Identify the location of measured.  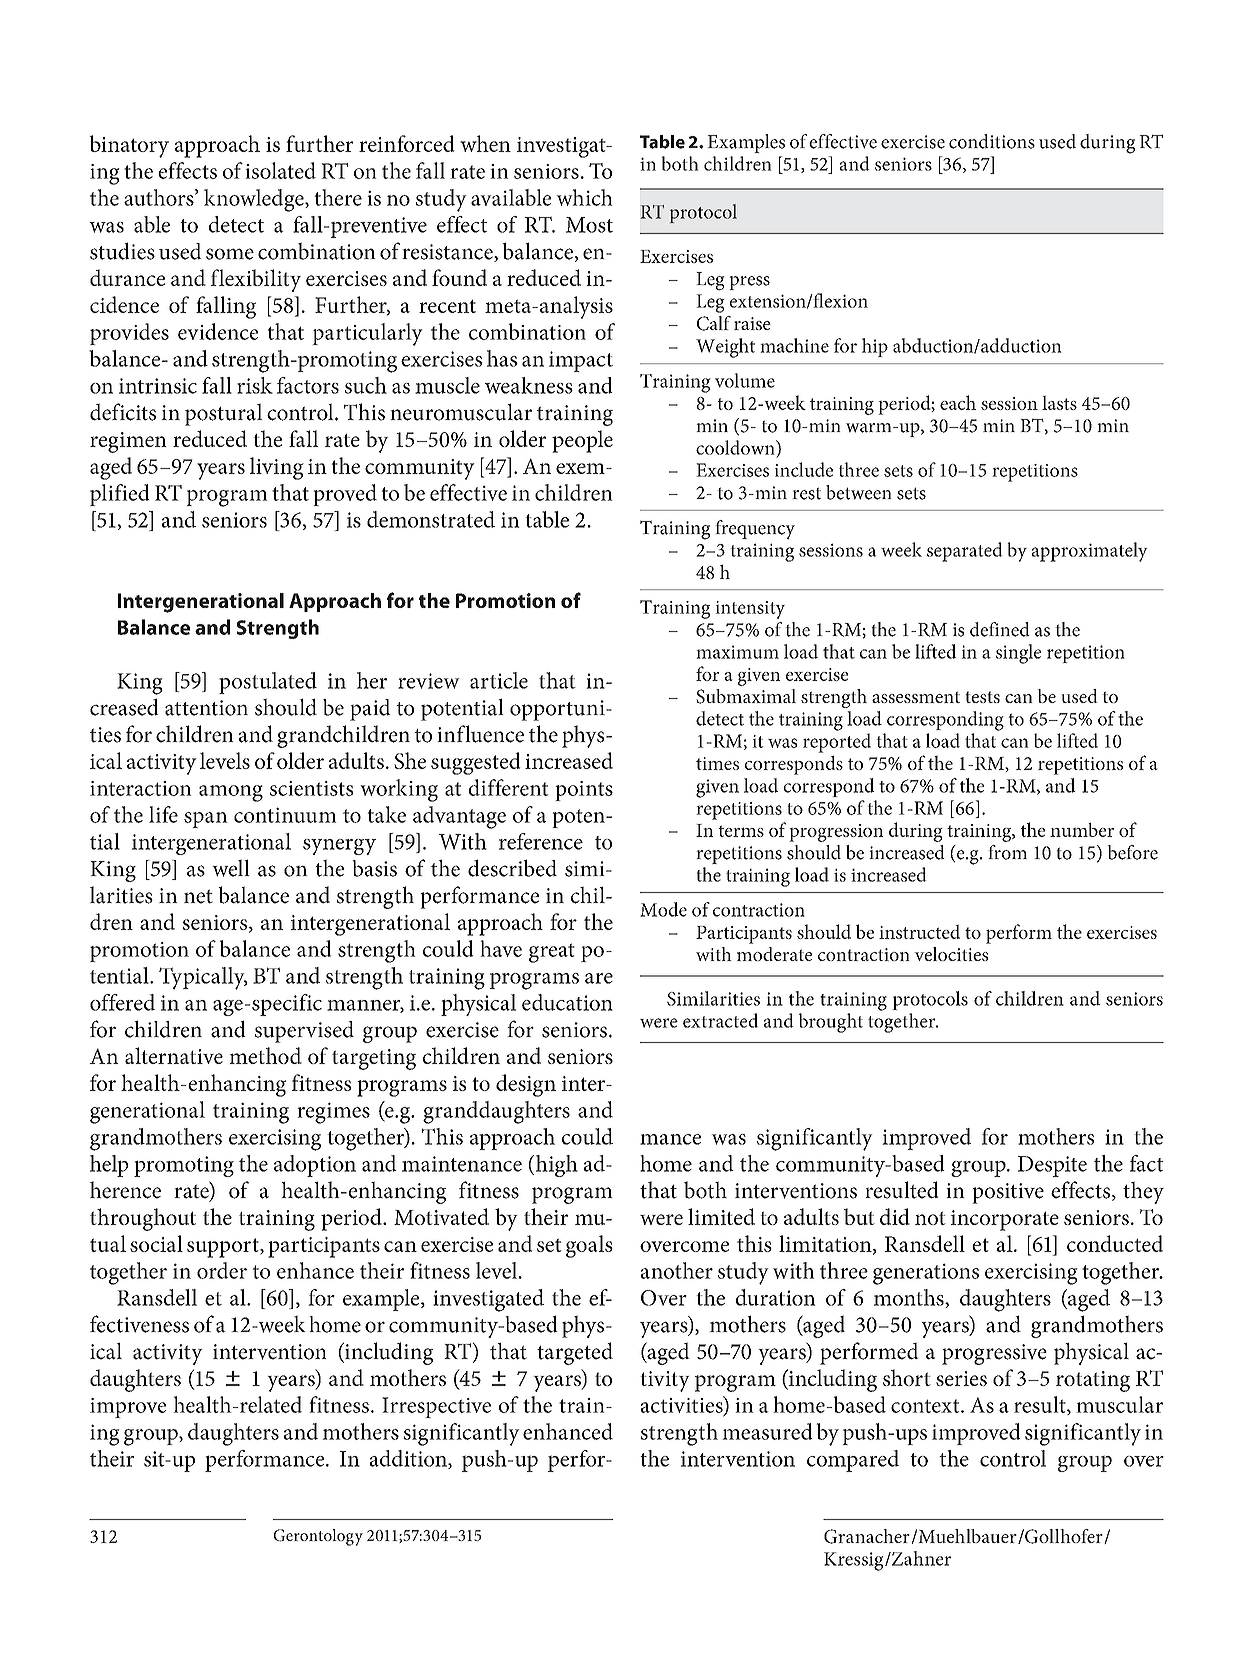
(767, 1431).
